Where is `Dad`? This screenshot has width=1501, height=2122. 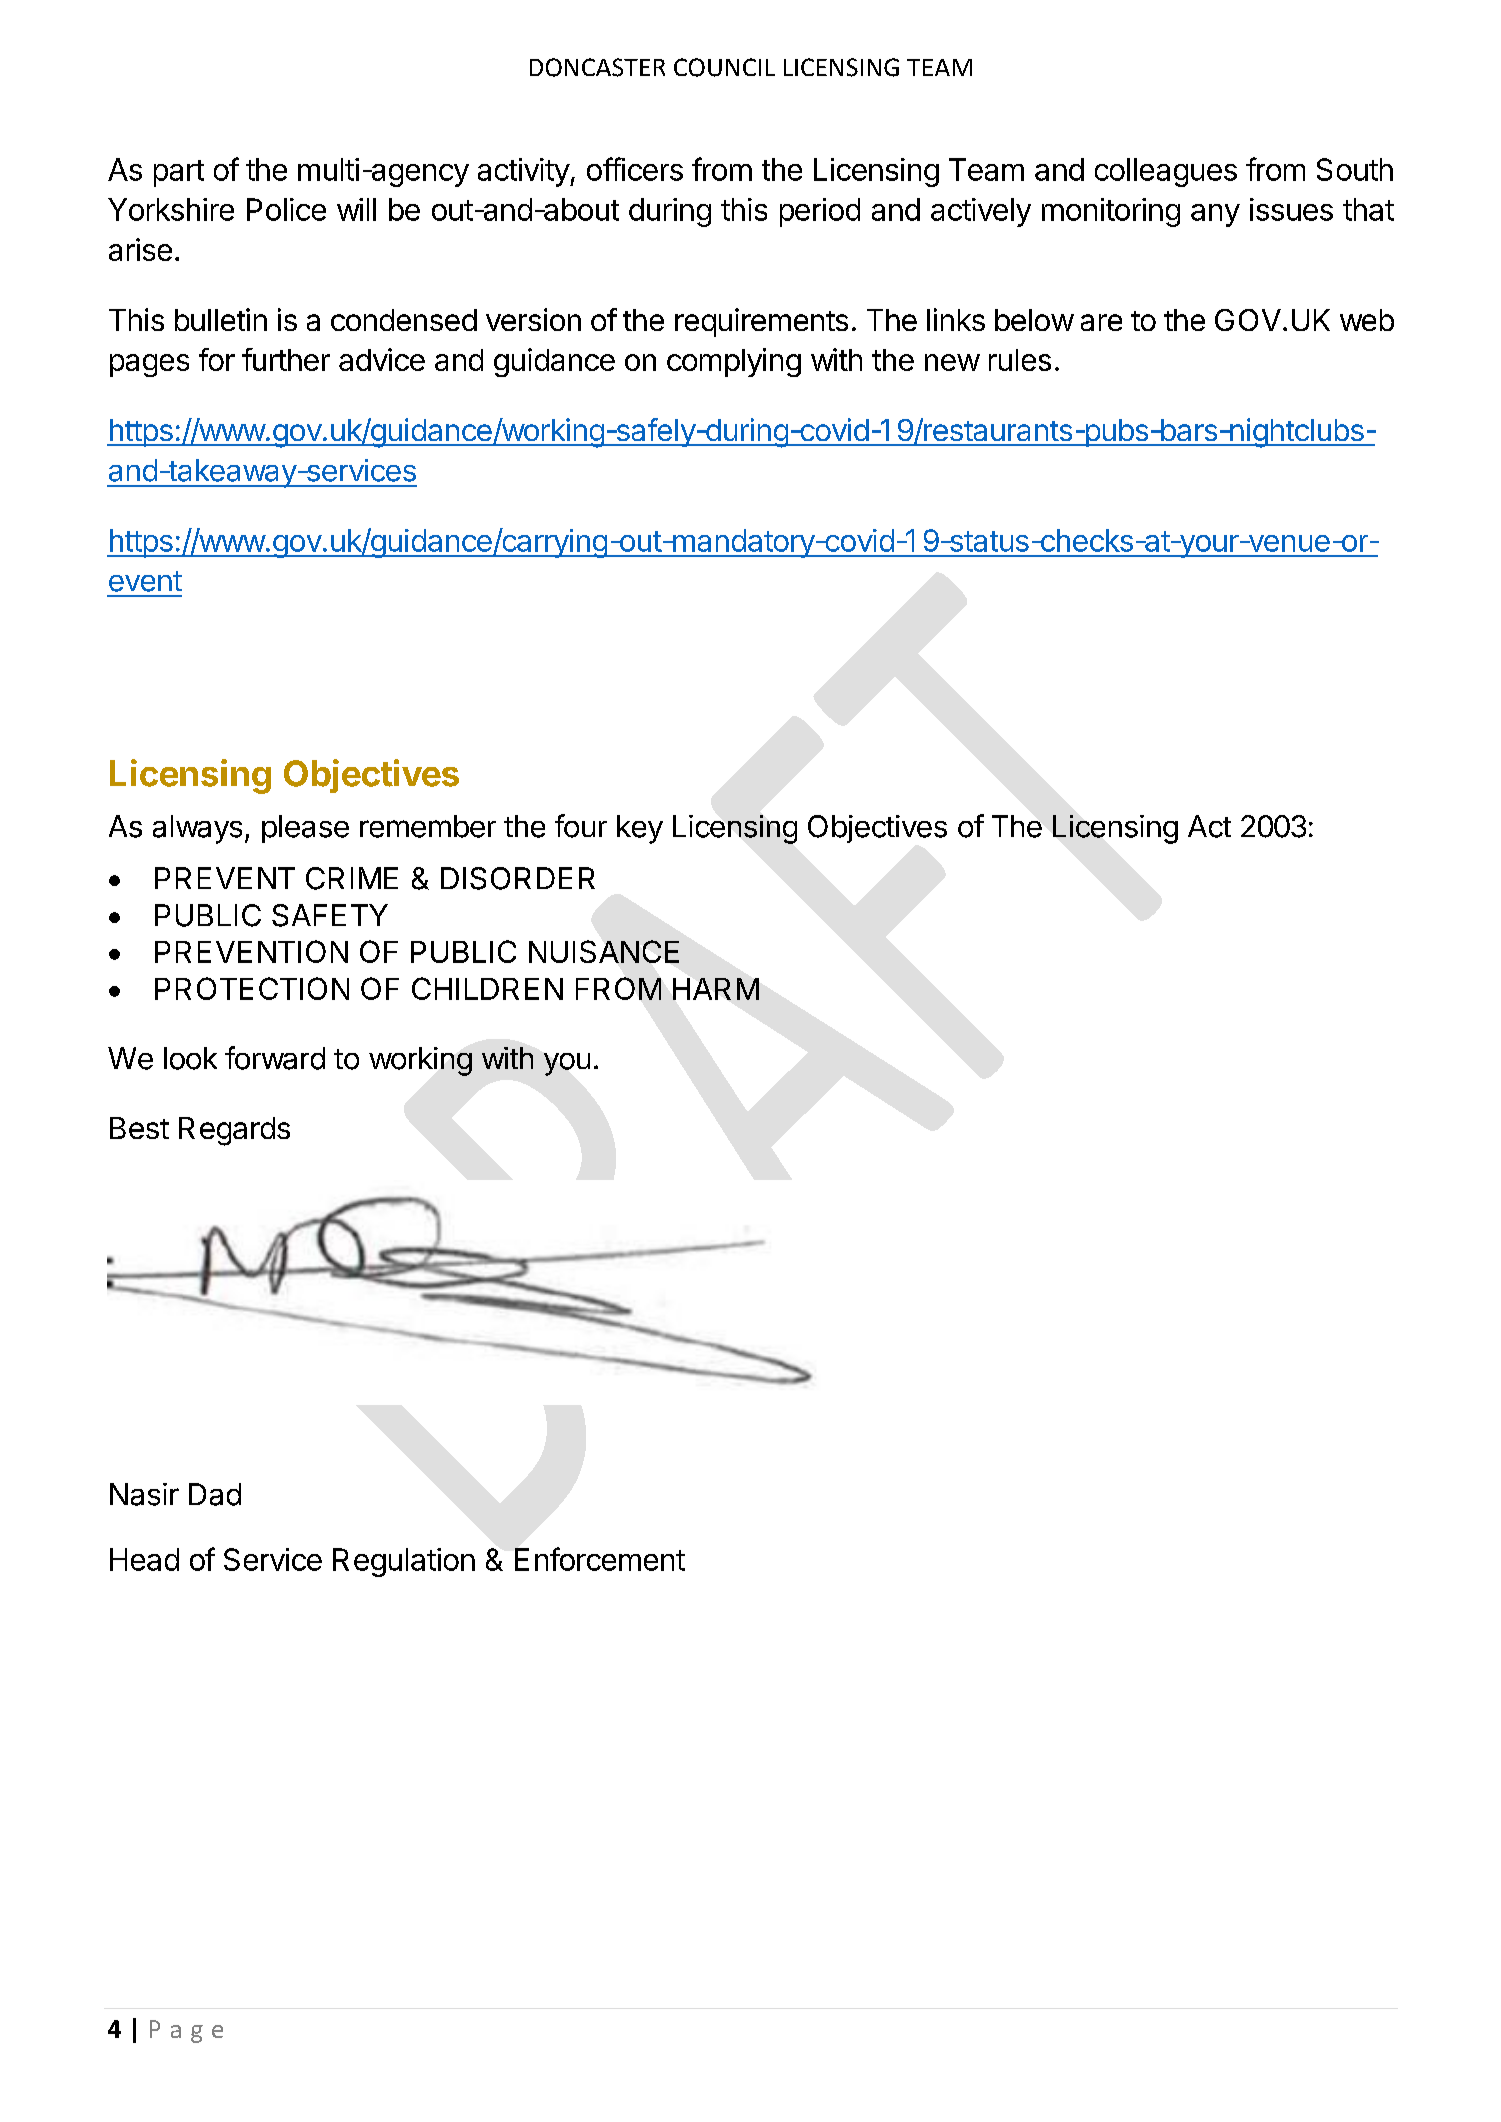
Dad is located at coordinates (215, 1494).
